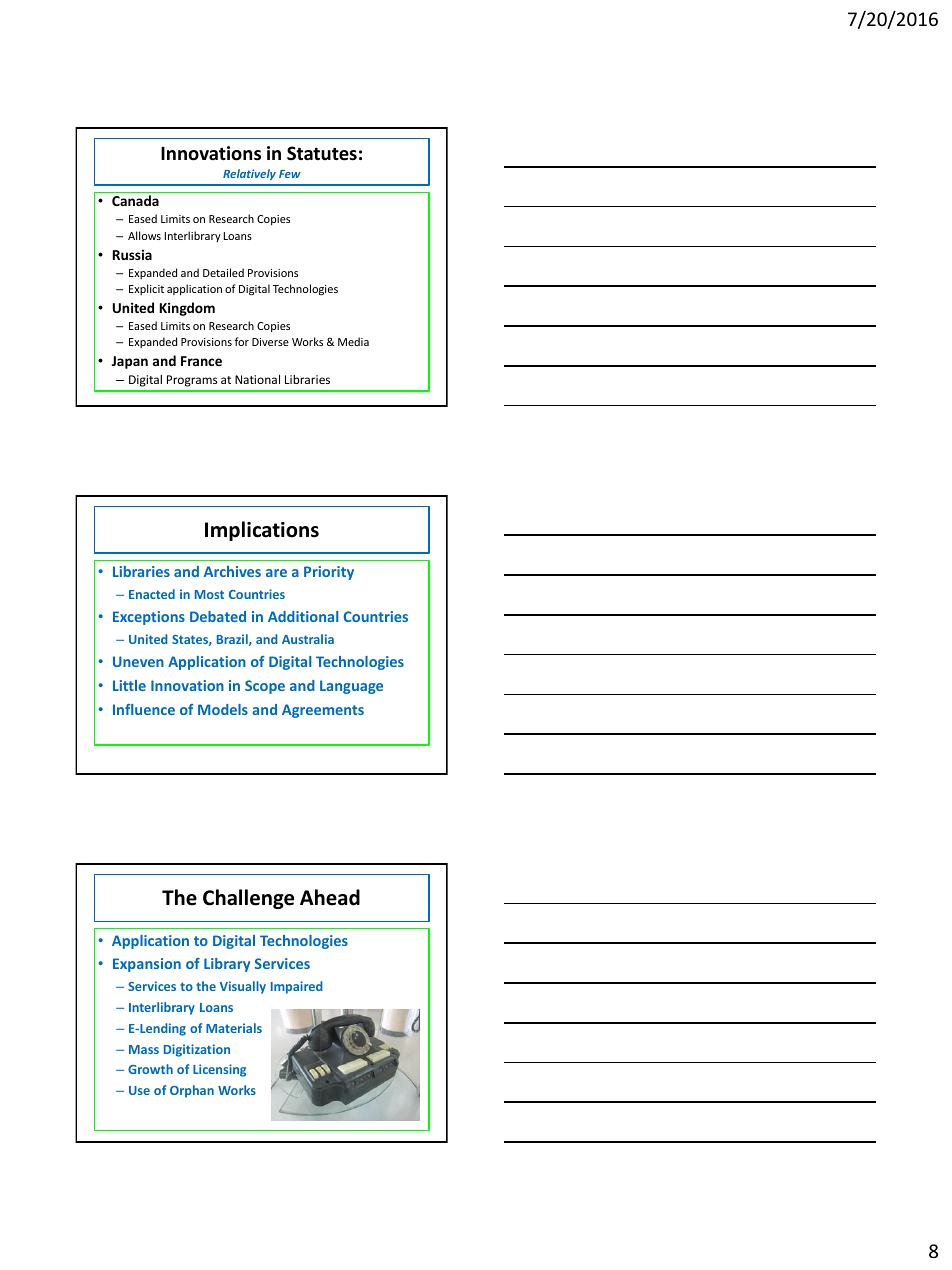 The width and height of the screenshot is (952, 1270). What do you see at coordinates (234, 1028) in the screenshot?
I see `Materials` at bounding box center [234, 1028].
